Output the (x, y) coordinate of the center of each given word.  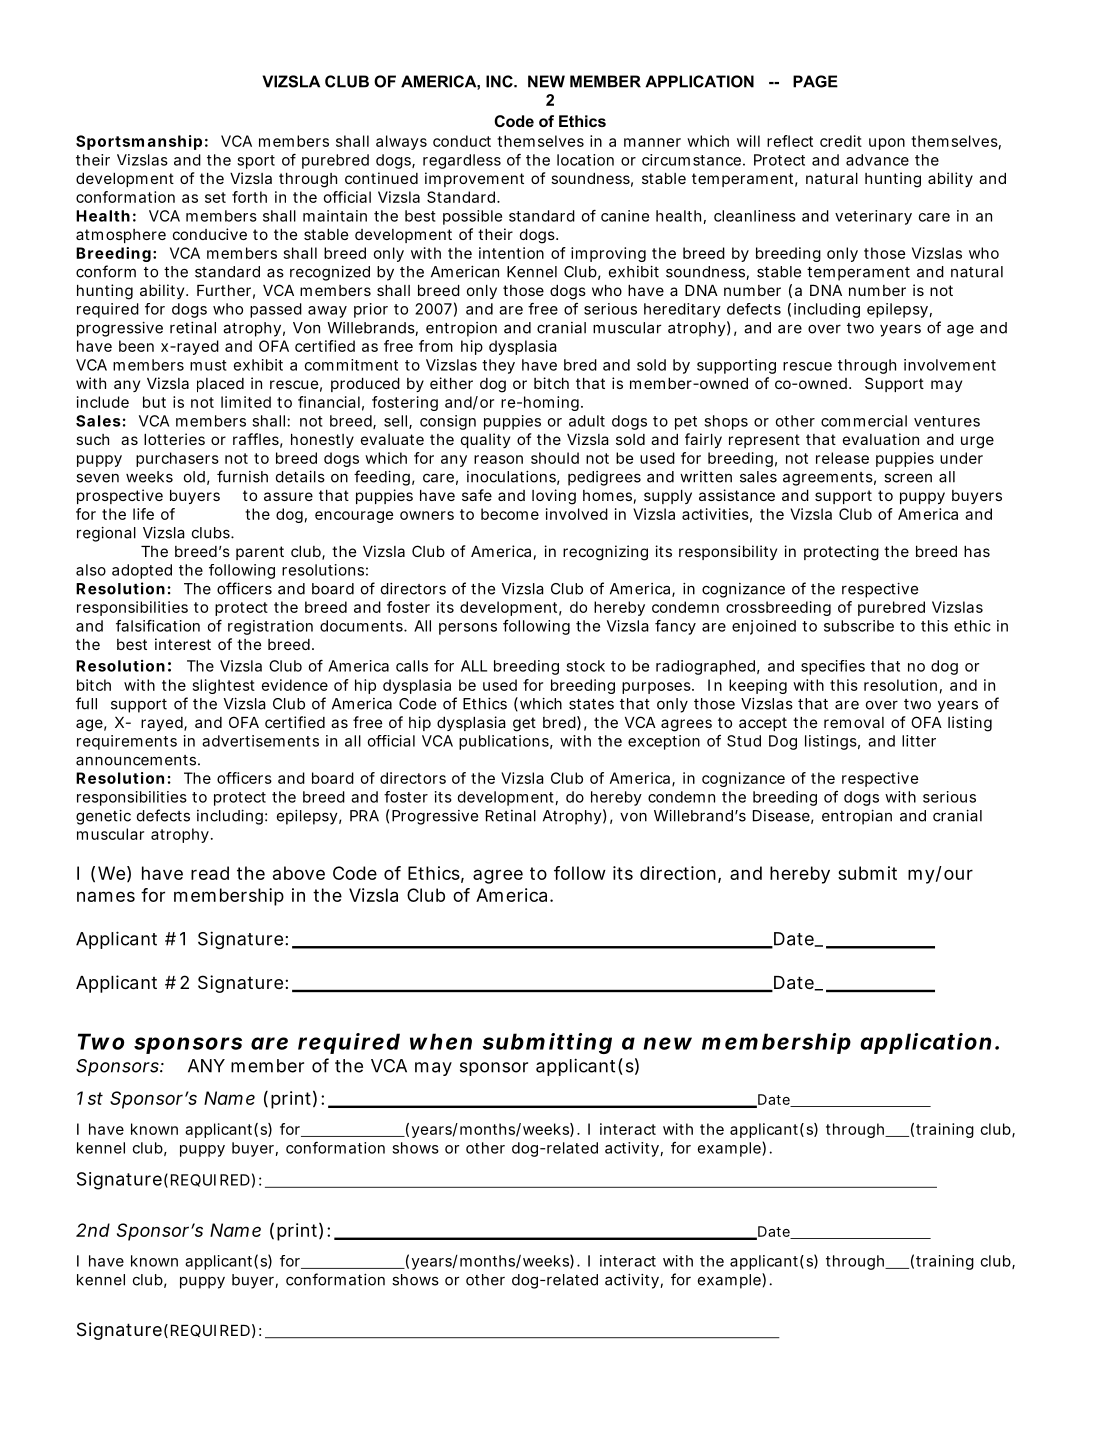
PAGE (815, 81)
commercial (864, 421)
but (154, 402)
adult (587, 421)
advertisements (260, 741)
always (401, 142)
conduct (462, 141)
